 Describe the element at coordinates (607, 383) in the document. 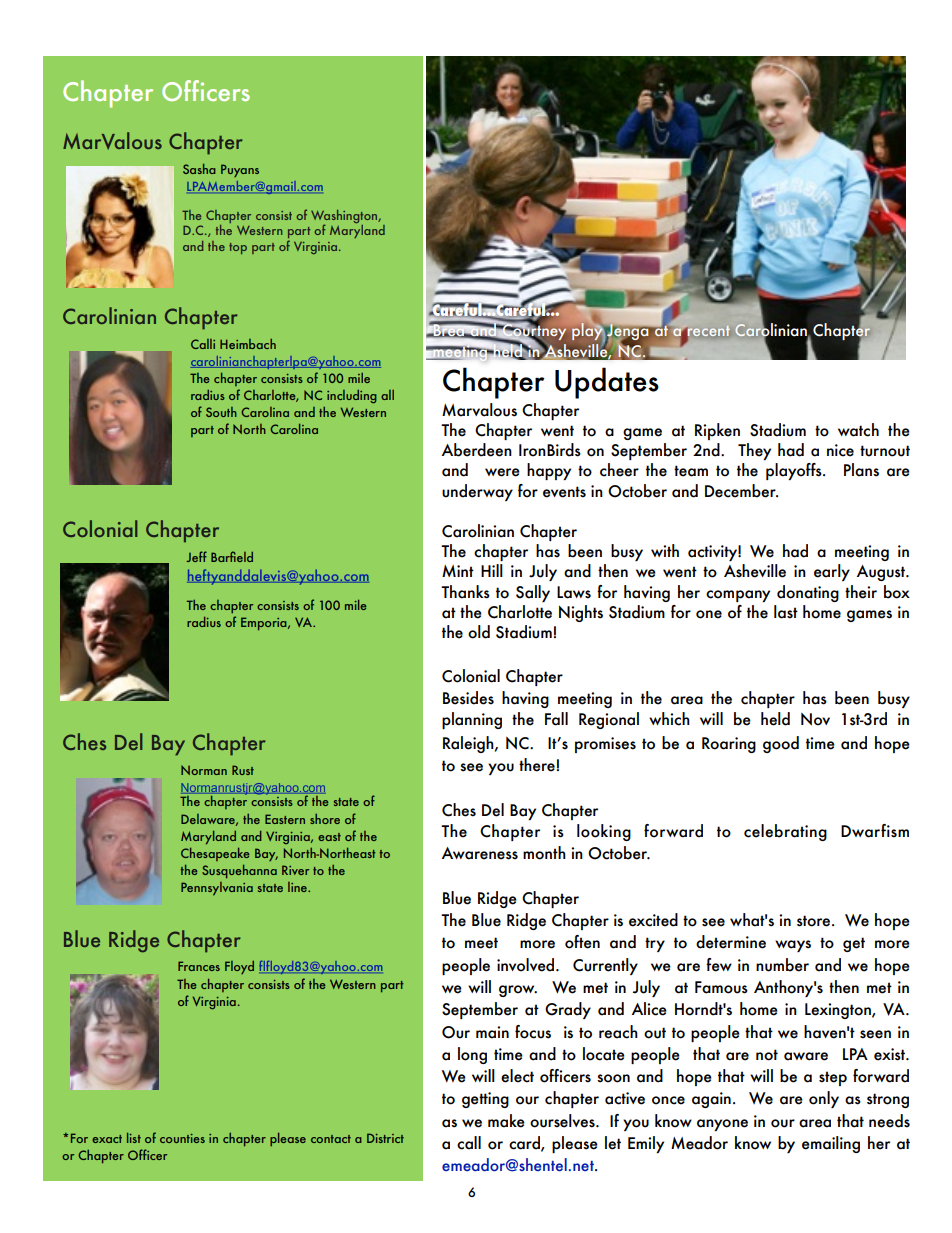

I see `Updates` at that location.
